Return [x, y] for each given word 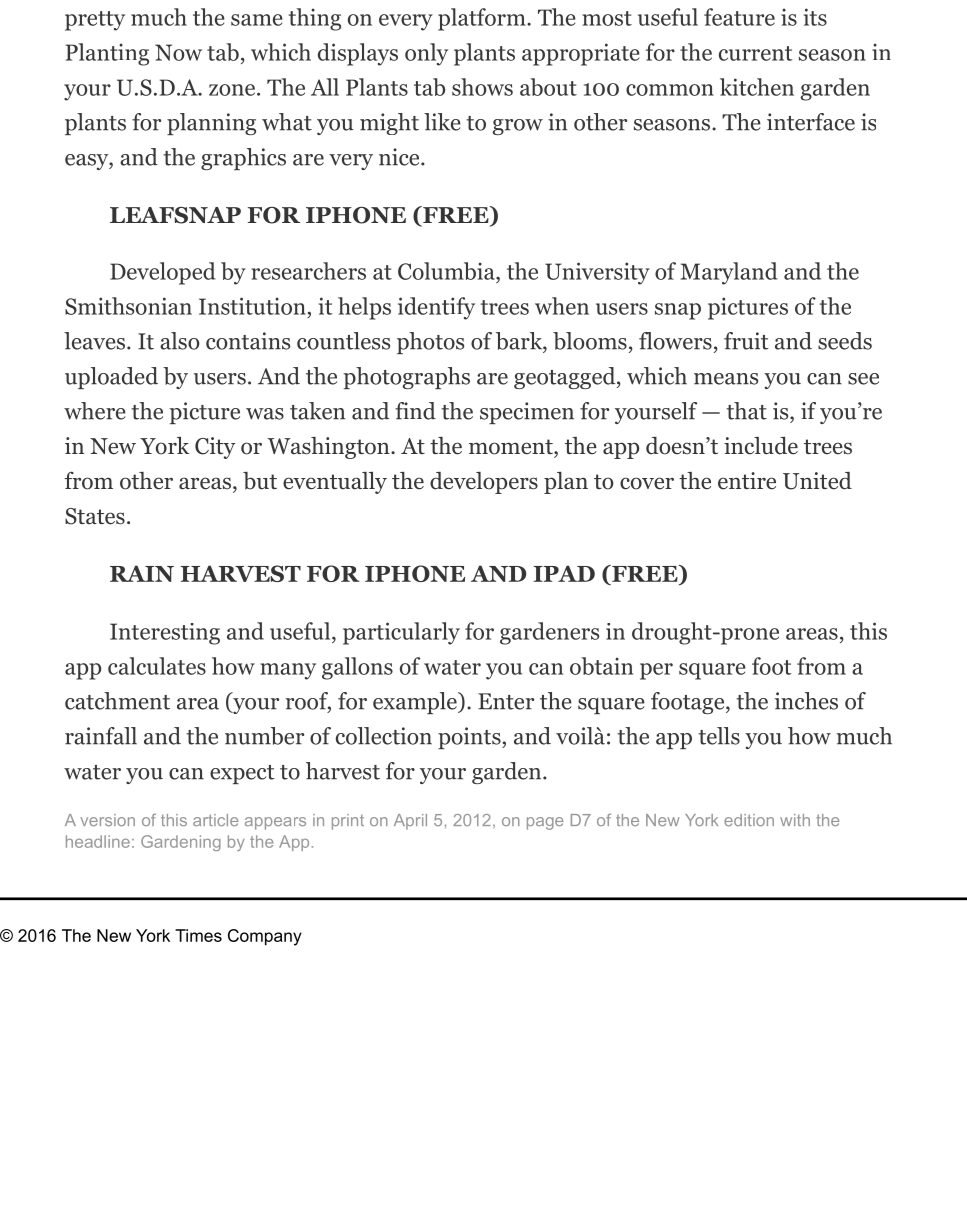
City [215, 448]
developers [484, 483]
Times [198, 935]
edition [749, 820]
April [410, 822]
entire [747, 481]
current [756, 53]
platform [483, 19]
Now [178, 52]
